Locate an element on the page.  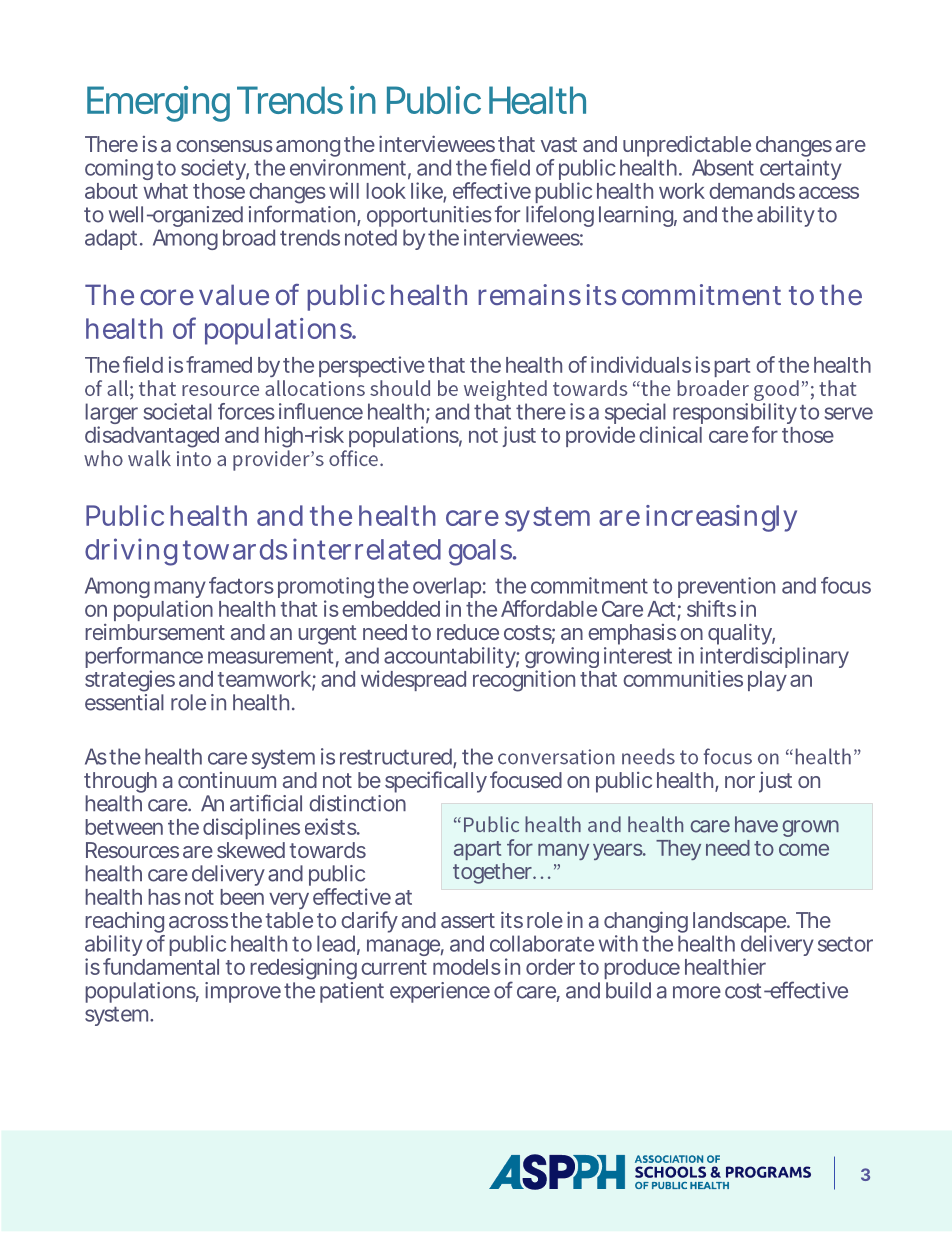
landscape is located at coordinates (740, 922).
